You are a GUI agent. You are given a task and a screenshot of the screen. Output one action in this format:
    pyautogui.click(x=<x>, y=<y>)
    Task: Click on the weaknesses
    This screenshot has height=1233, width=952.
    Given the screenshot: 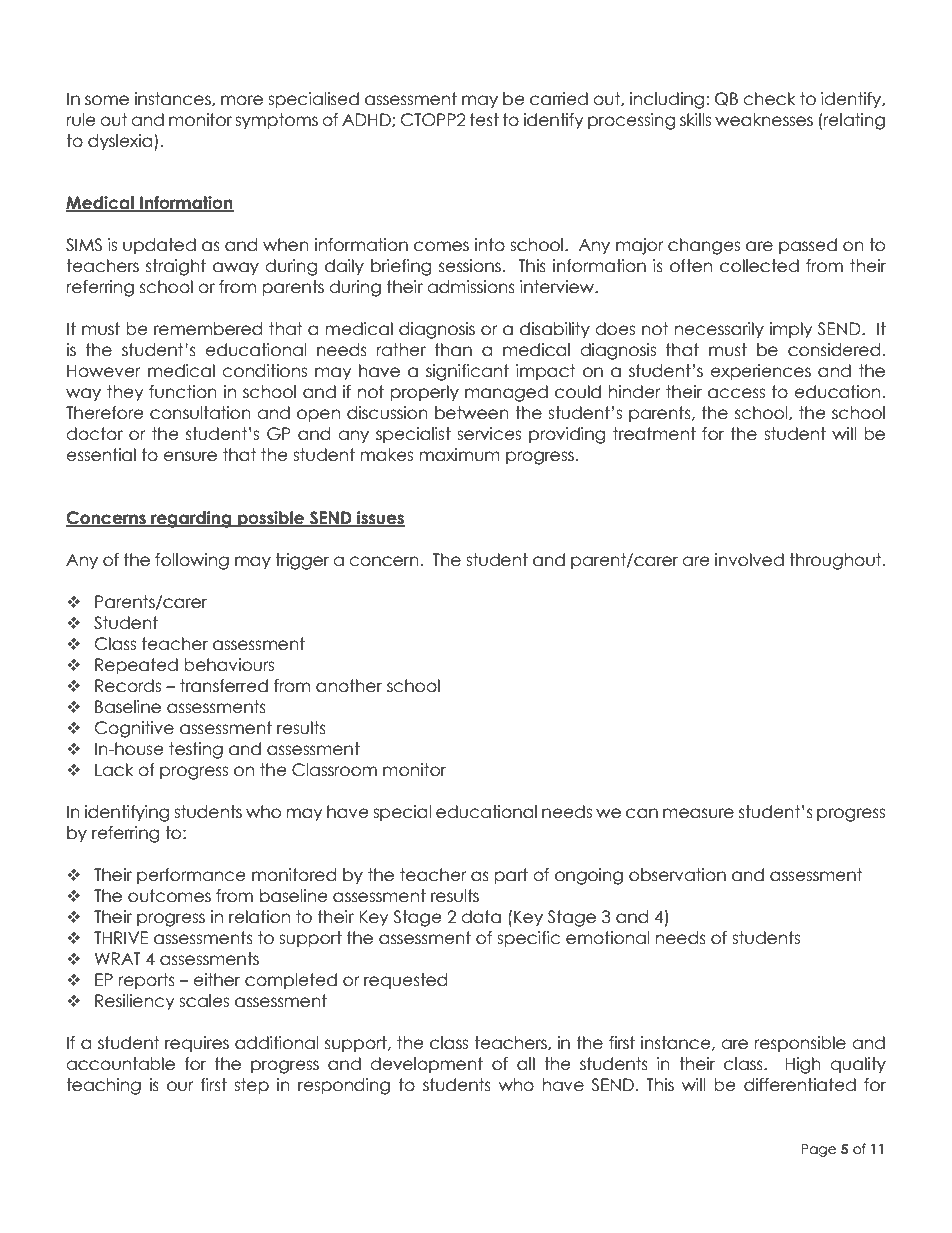 What is the action you would take?
    pyautogui.click(x=764, y=120)
